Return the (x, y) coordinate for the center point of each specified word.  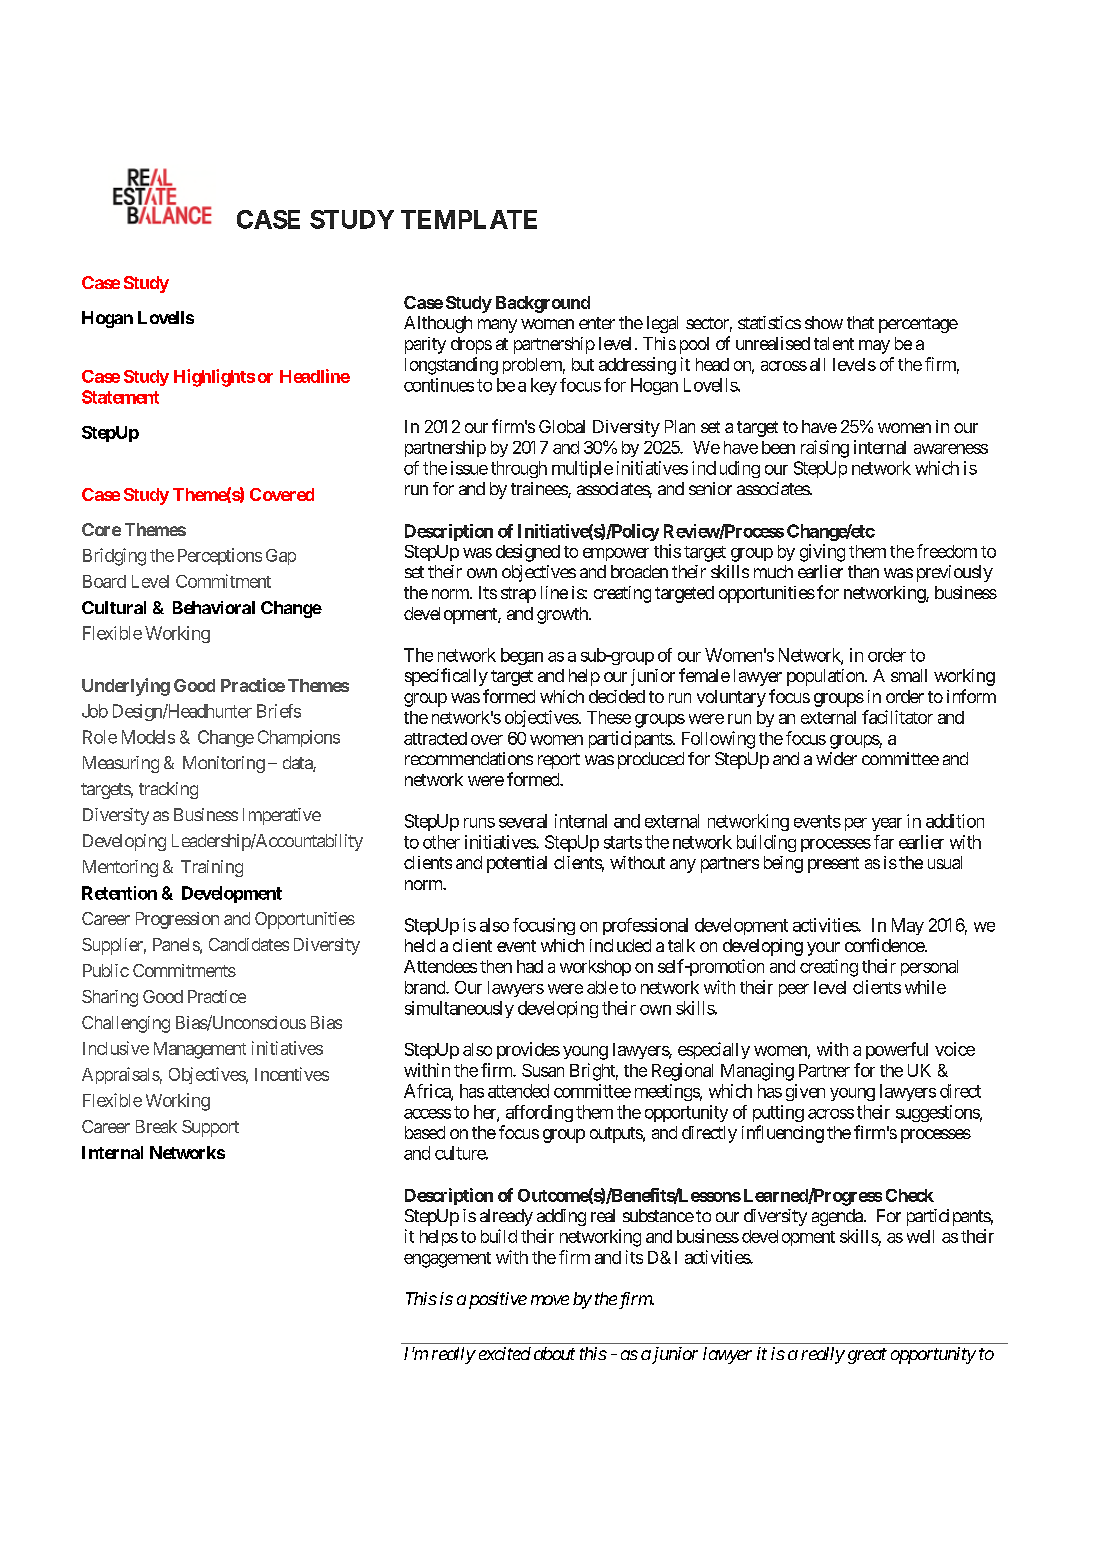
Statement (120, 397)
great (867, 1356)
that (860, 322)
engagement (447, 1260)
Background (543, 304)
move (550, 1300)
